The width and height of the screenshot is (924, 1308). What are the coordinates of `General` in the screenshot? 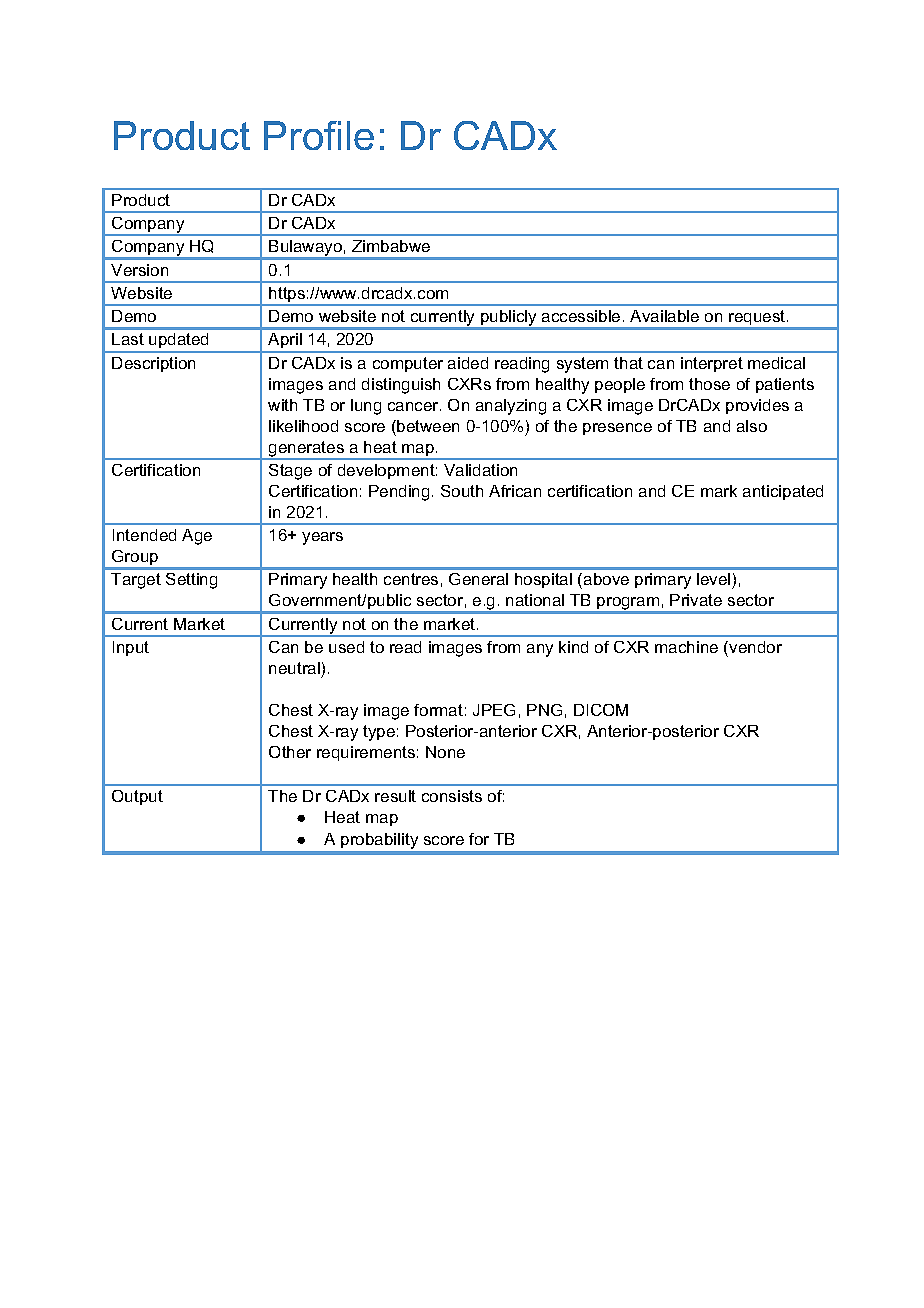 It's located at (478, 579).
